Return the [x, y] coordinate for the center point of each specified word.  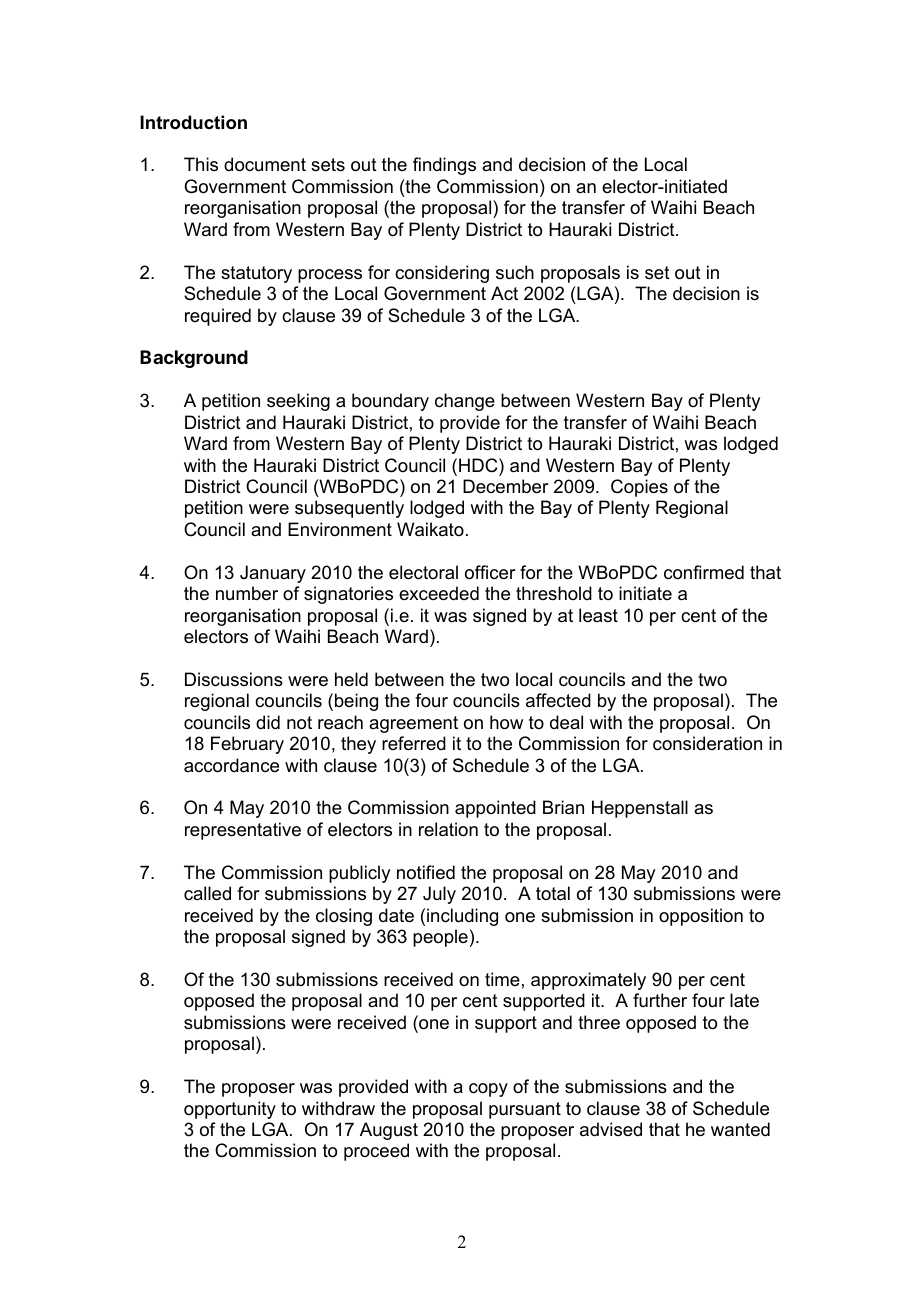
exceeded [439, 593]
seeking [298, 402]
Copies [639, 488]
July [439, 895]
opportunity [230, 1110]
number [247, 593]
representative [243, 831]
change [465, 402]
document [265, 164]
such [515, 272]
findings [444, 166]
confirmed [704, 572]
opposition [701, 917]
